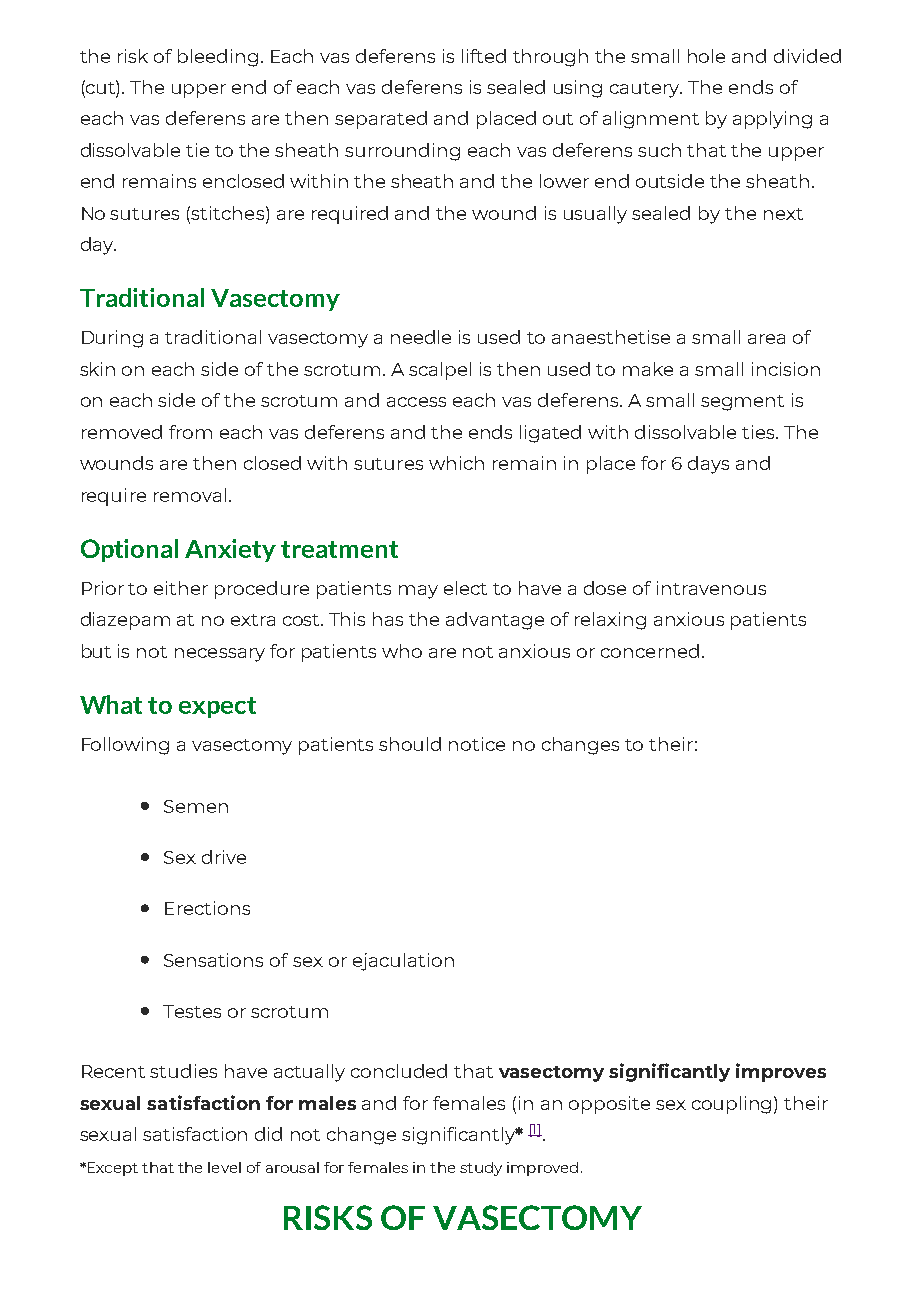 This image has height=1308, width=924. What do you see at coordinates (112, 339) in the image?
I see `During` at bounding box center [112, 339].
